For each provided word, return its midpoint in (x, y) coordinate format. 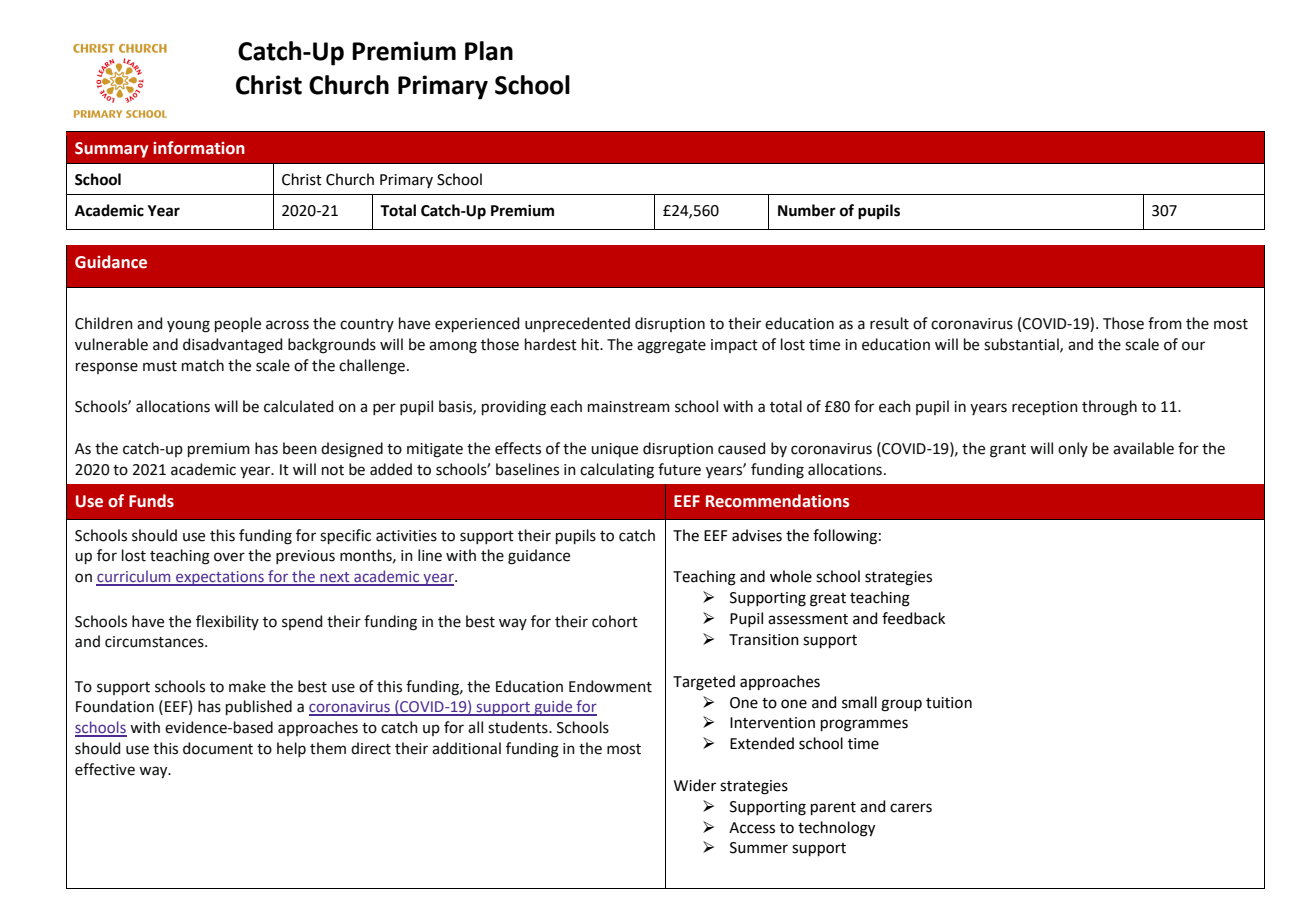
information (199, 148)
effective (105, 769)
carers (911, 808)
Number (807, 210)
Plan (489, 51)
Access (752, 828)
